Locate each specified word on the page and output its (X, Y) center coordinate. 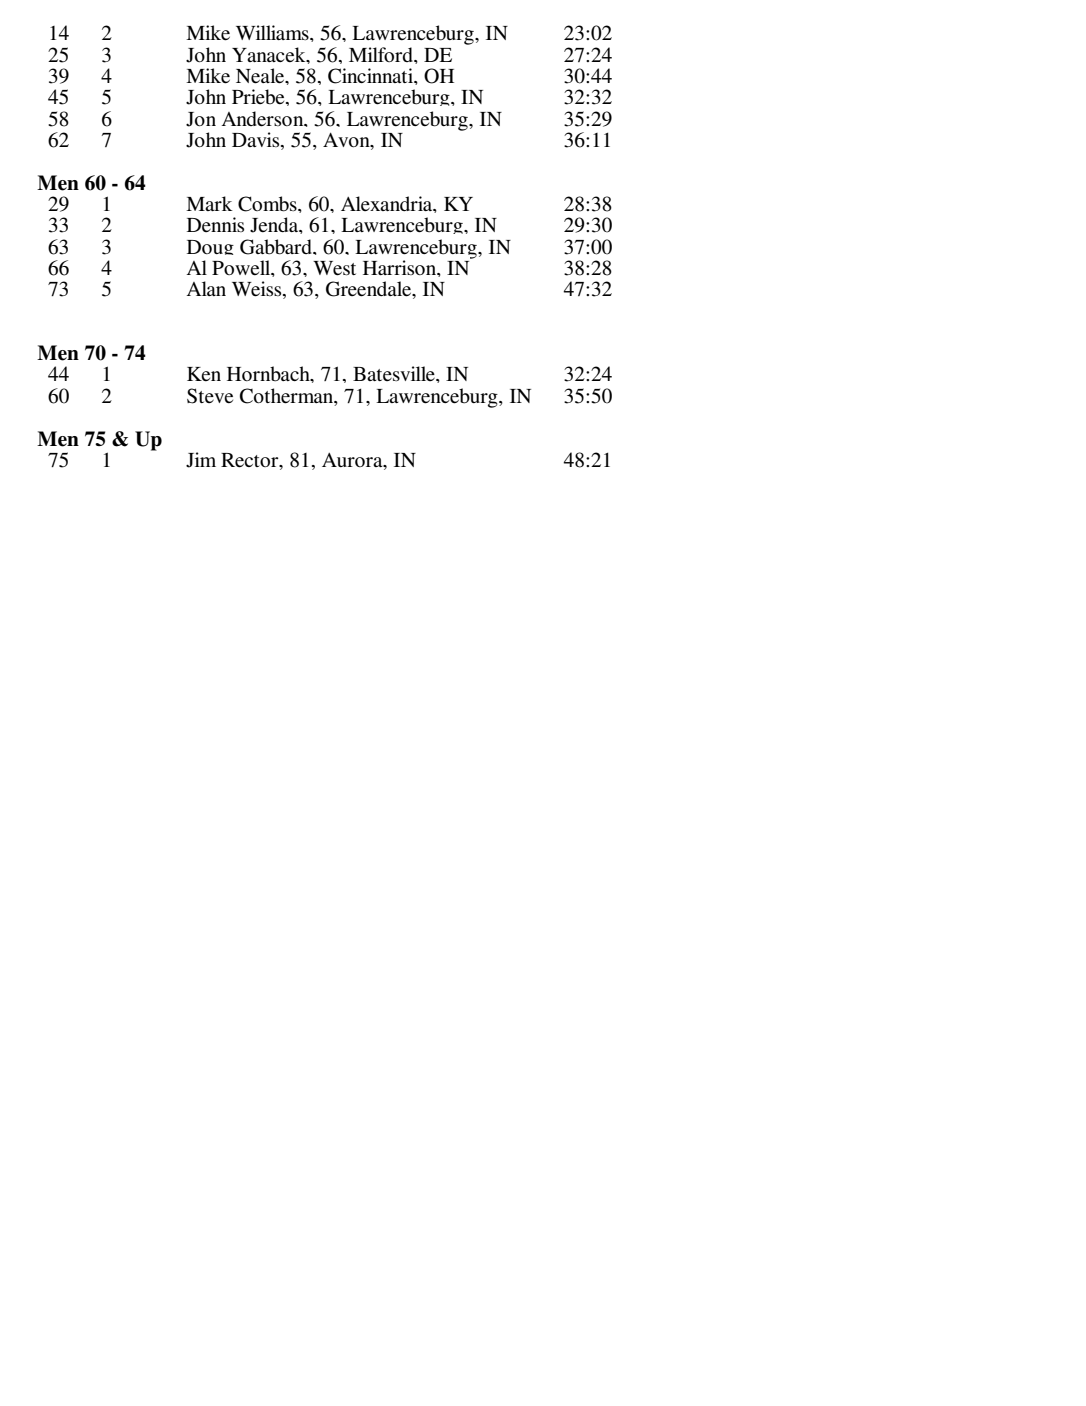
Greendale (370, 290)
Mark (209, 203)
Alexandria (388, 204)
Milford (382, 54)
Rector (251, 460)
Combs (268, 204)
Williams (273, 32)
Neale (261, 76)
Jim (201, 460)
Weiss (258, 290)
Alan (206, 288)
